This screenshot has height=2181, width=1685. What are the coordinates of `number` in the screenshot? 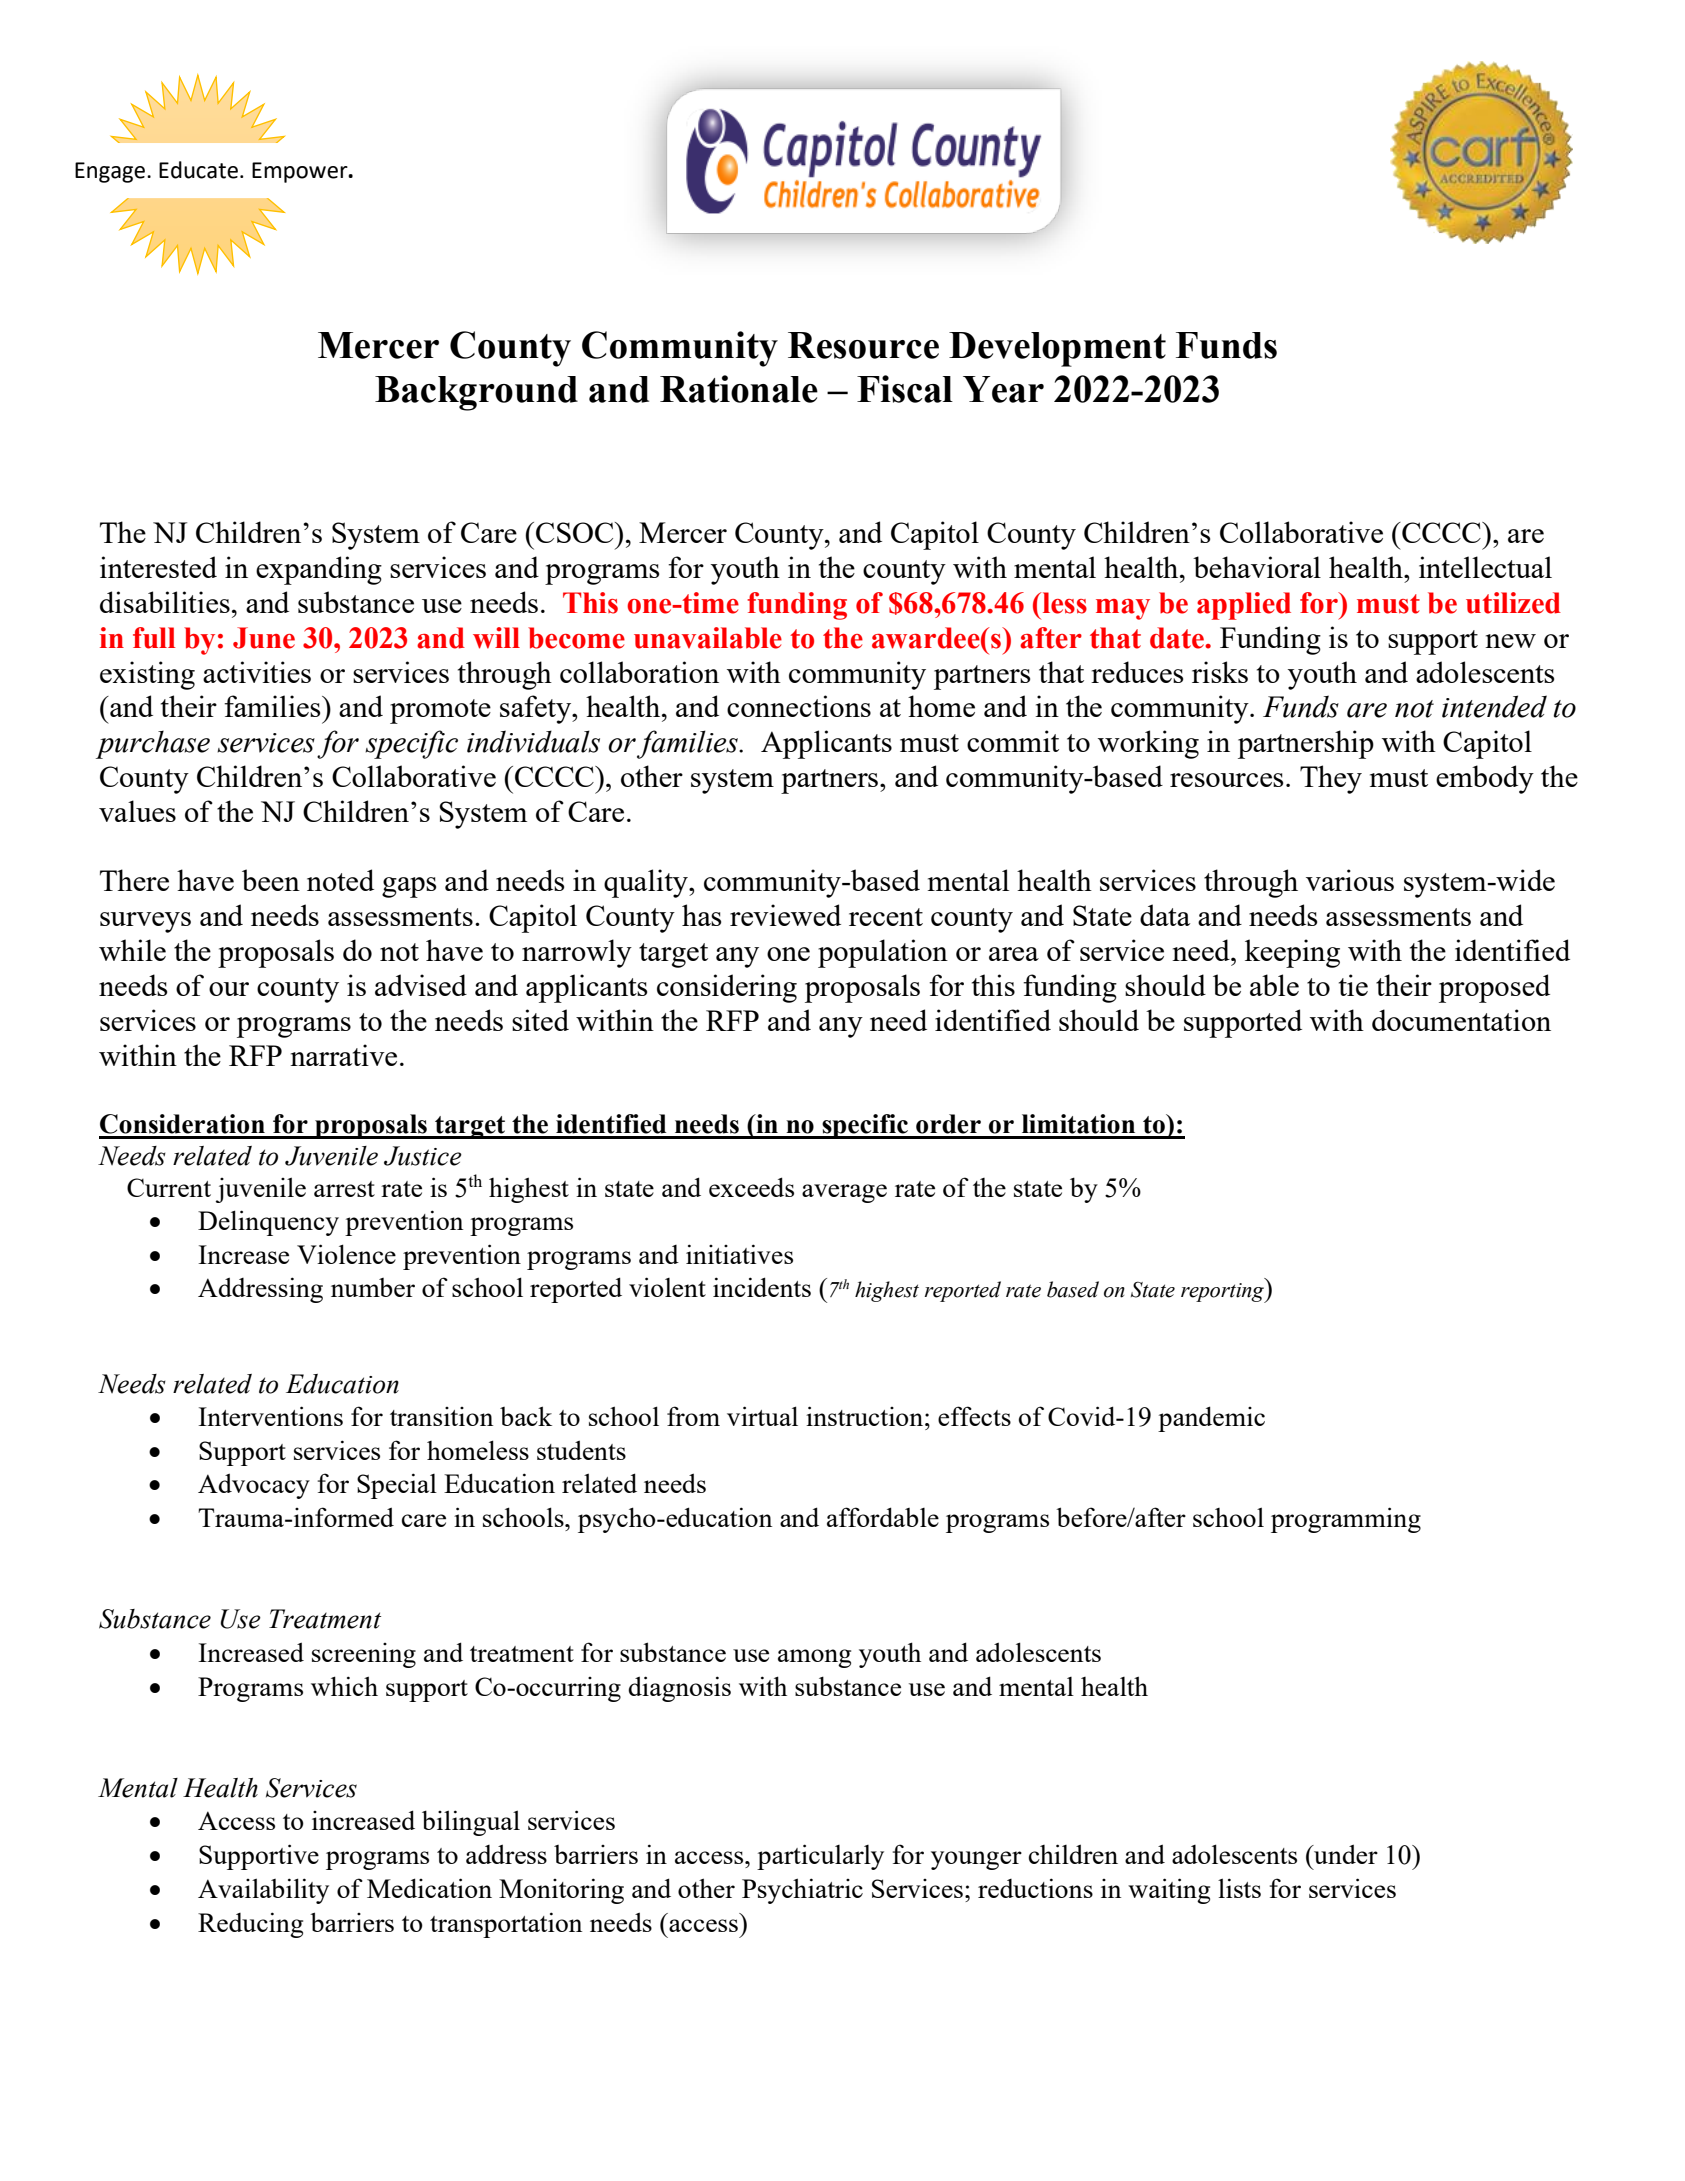 It's located at (373, 1287).
